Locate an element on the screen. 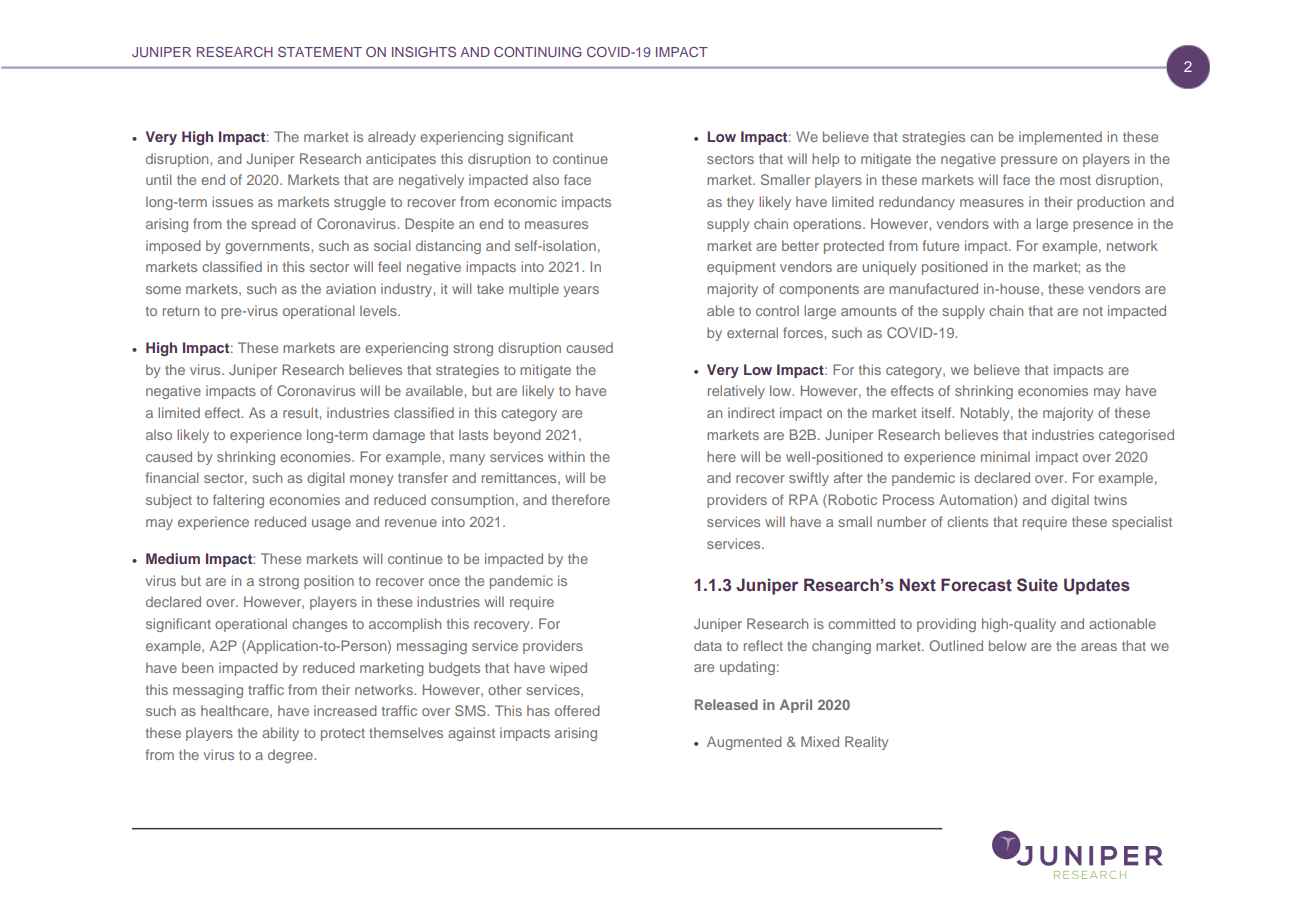  damage is located at coordinates (399, 436).
